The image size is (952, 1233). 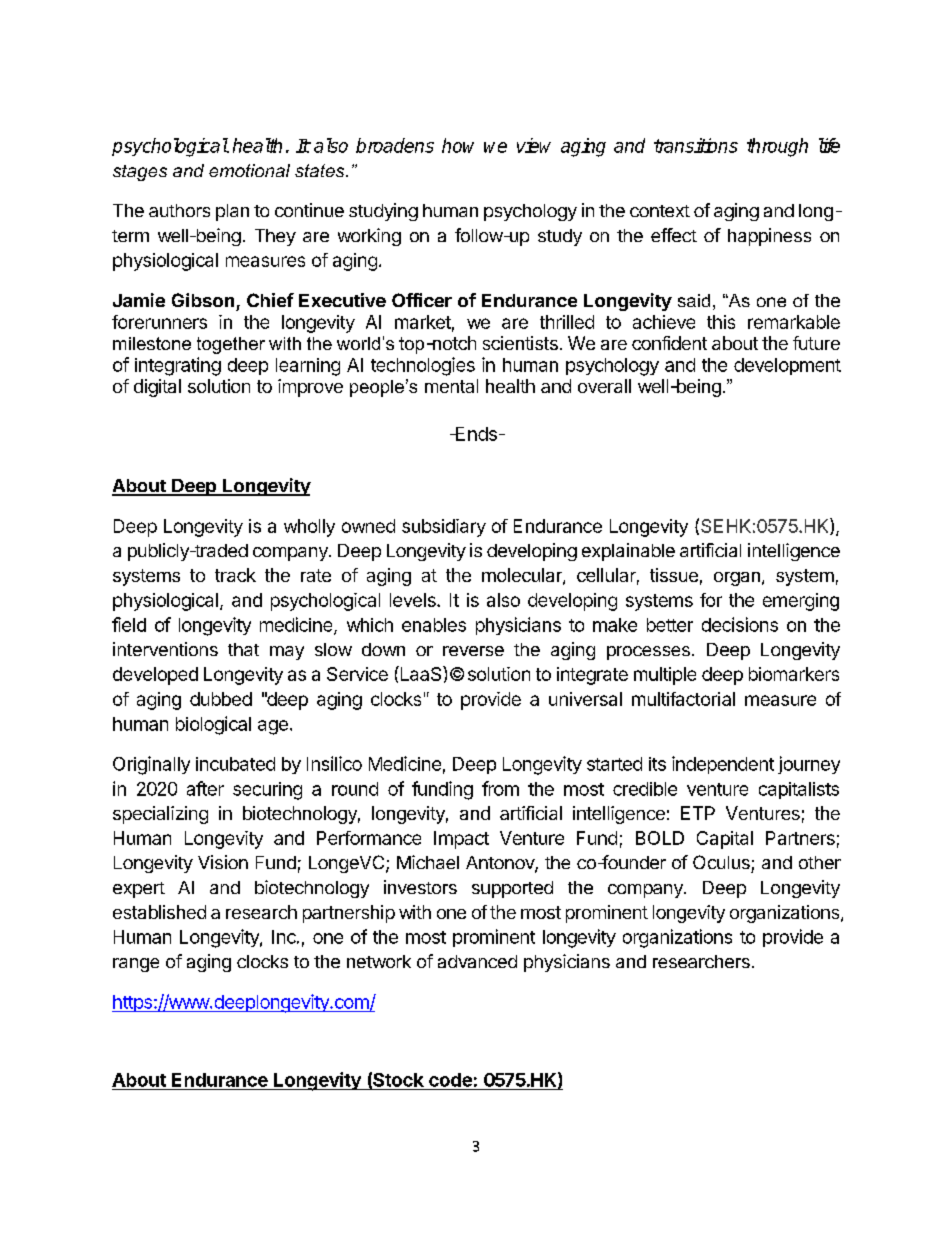 I want to click on mental, so click(x=451, y=386).
